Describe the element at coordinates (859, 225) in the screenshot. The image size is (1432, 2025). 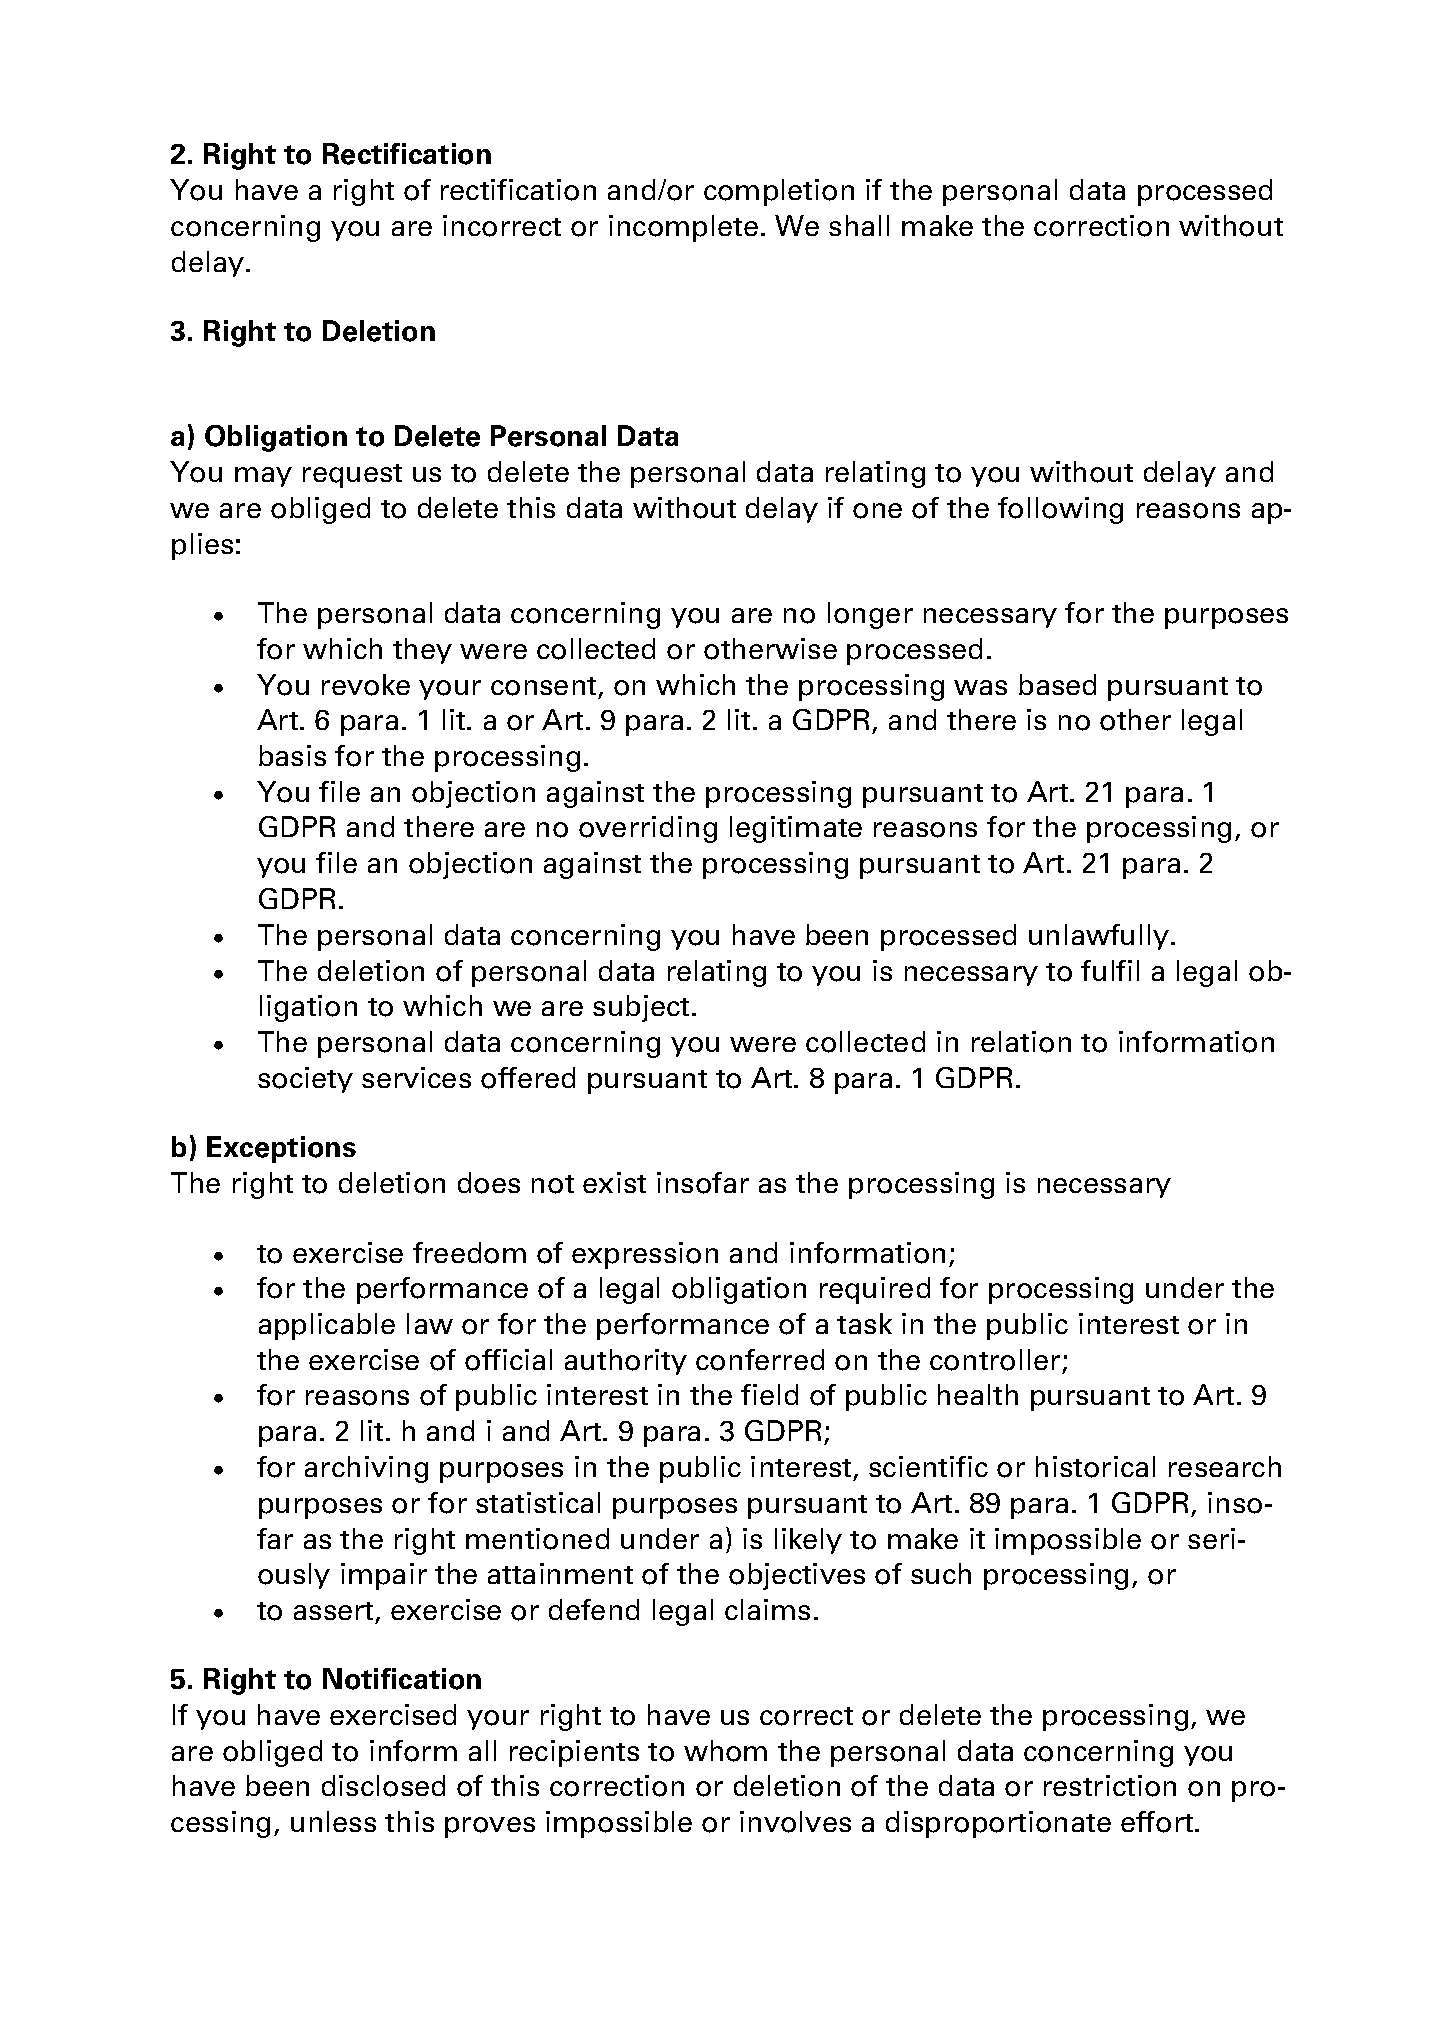
I see `shall` at that location.
